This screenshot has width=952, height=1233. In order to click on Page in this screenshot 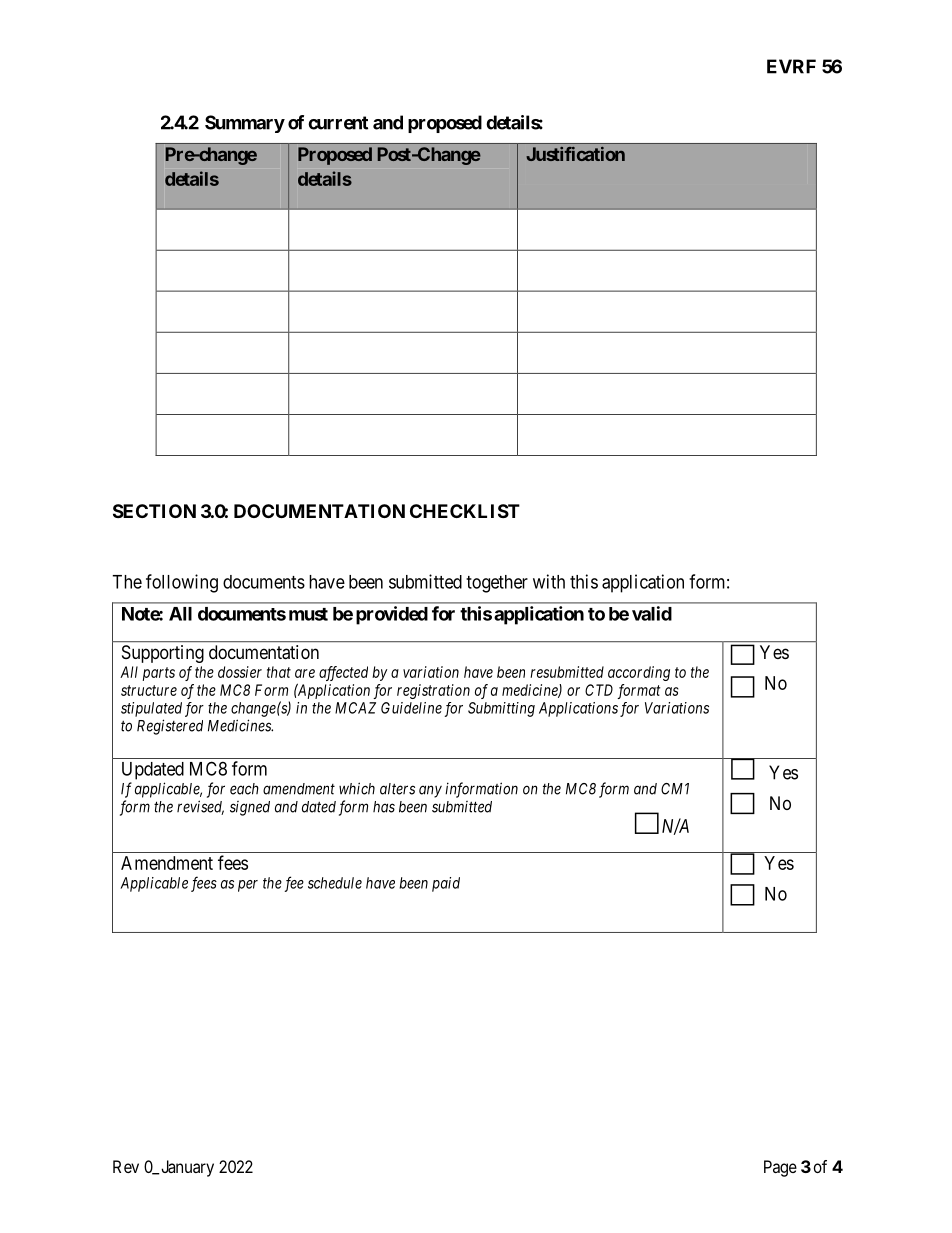, I will do `click(780, 1168)`.
